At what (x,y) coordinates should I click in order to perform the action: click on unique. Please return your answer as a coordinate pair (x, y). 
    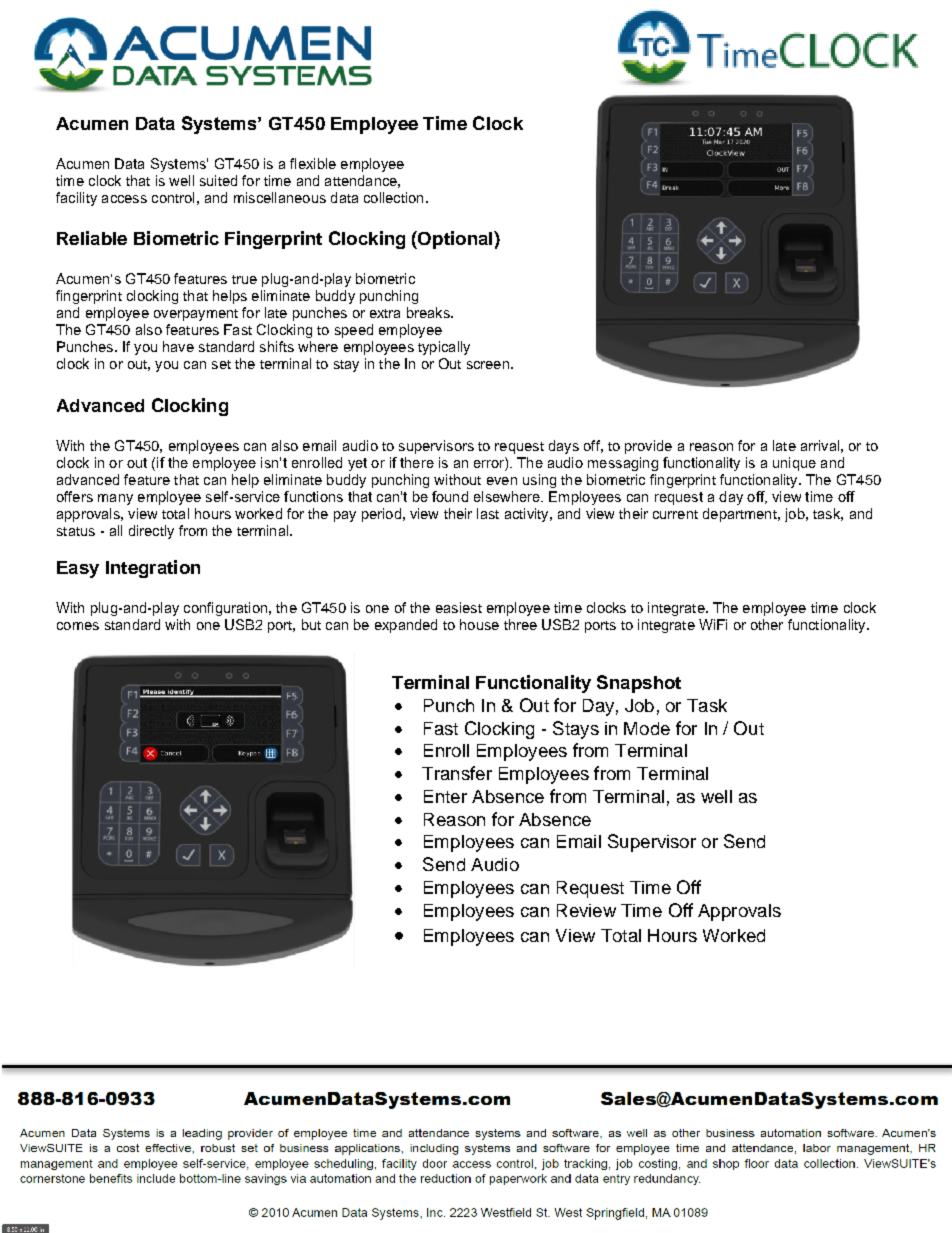
    Looking at the image, I should click on (794, 464).
